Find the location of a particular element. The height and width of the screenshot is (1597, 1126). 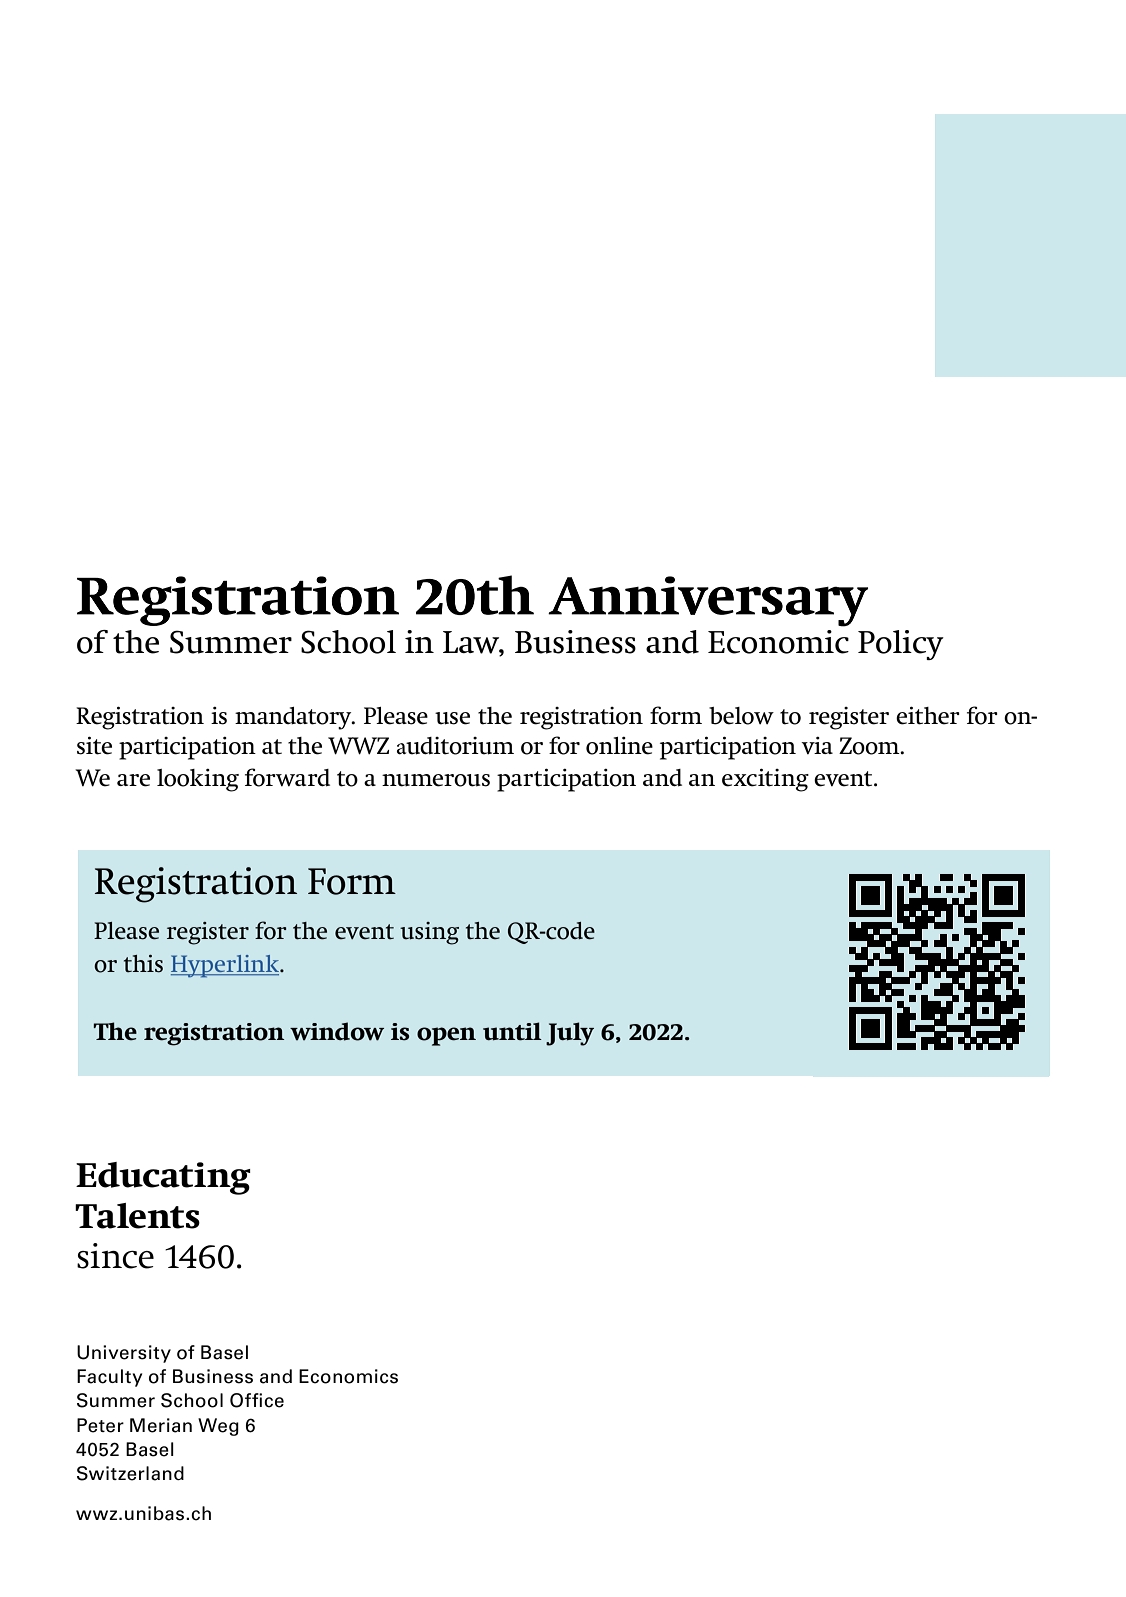

Policy is located at coordinates (901, 645).
